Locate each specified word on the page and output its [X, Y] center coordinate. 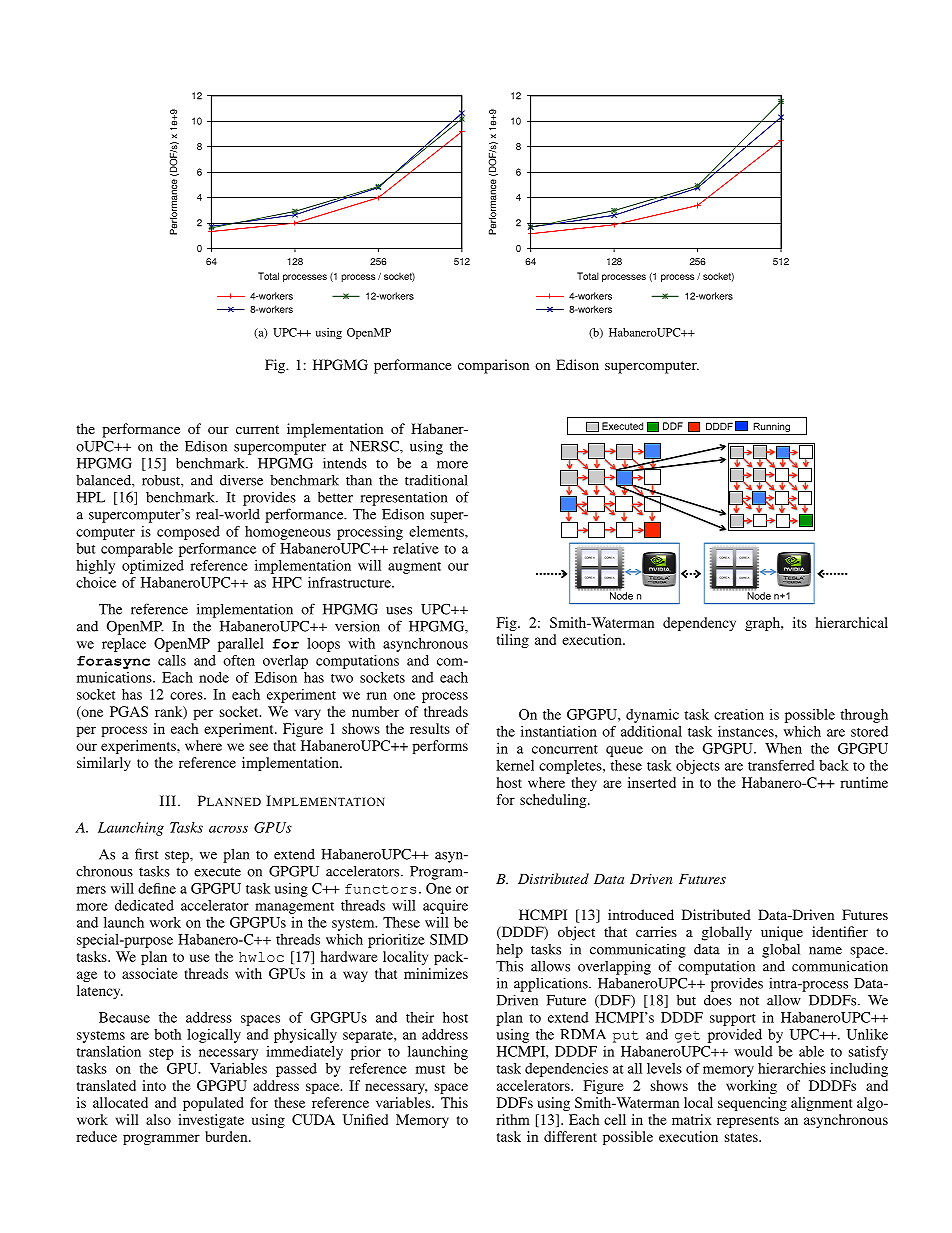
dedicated [144, 905]
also [158, 1119]
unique [782, 933]
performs [440, 747]
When [783, 748]
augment [414, 568]
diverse [241, 480]
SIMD [449, 939]
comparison [493, 366]
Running [771, 428]
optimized [153, 567]
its [800, 622]
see [259, 747]
